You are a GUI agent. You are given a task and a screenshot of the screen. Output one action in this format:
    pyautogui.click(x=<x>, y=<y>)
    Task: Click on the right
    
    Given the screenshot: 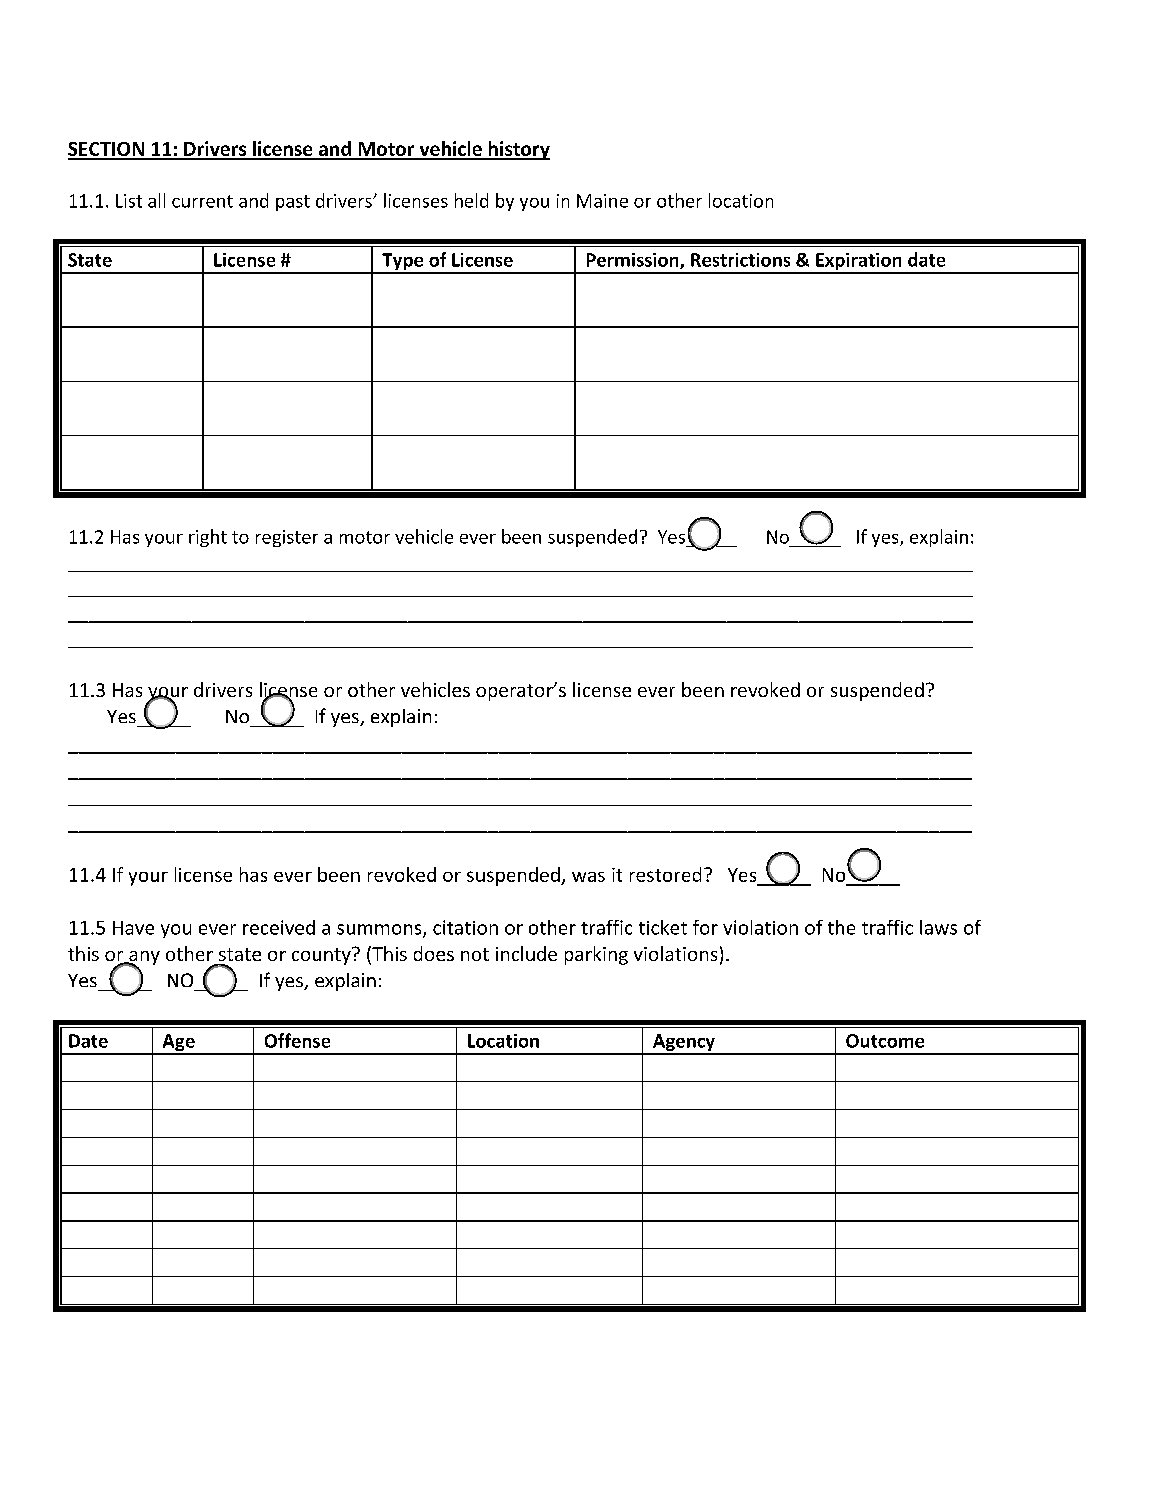 What is the action you would take?
    pyautogui.click(x=208, y=538)
